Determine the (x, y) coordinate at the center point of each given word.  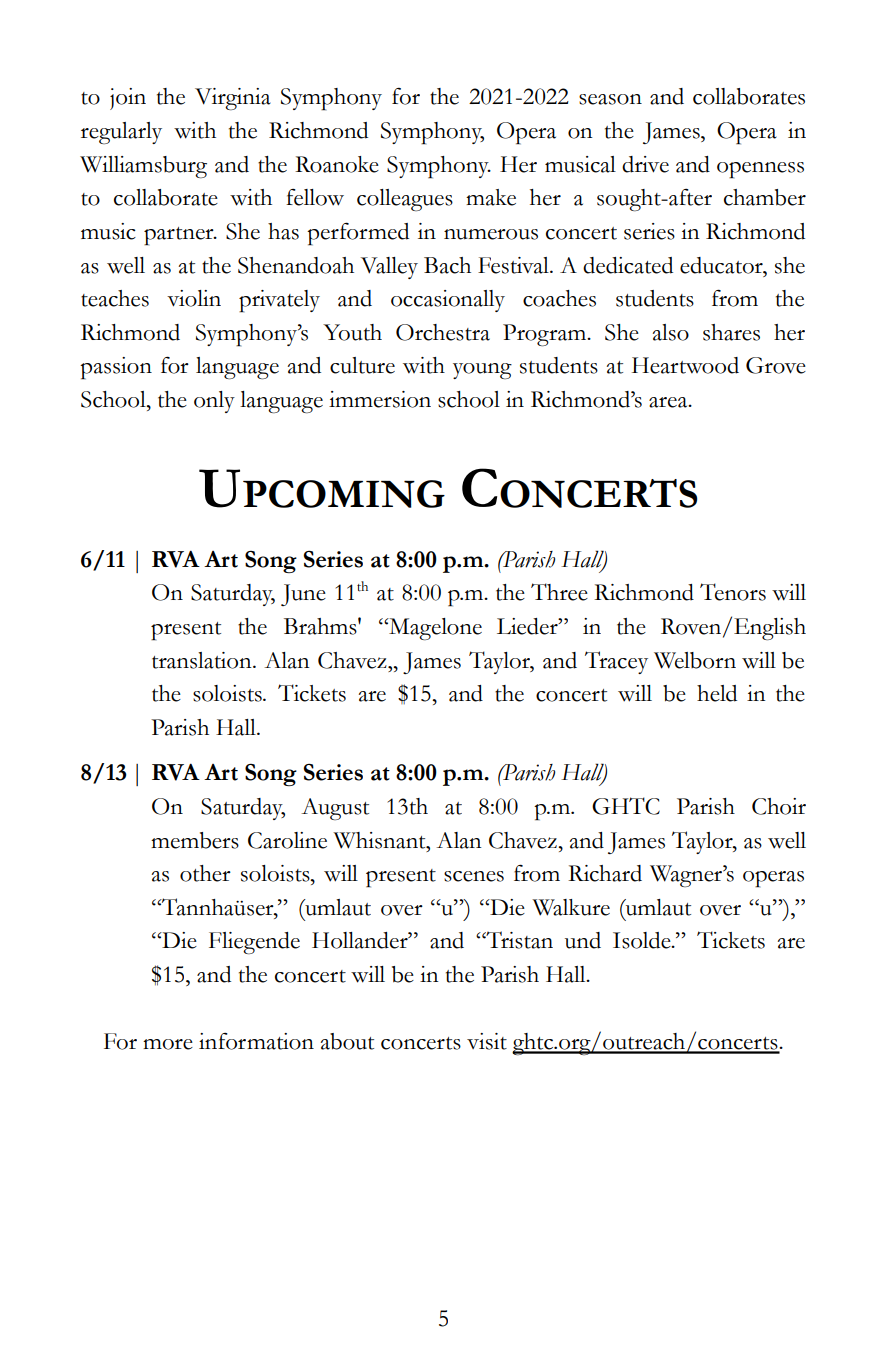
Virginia (233, 99)
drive (645, 164)
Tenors (733, 592)
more (168, 1044)
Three (559, 592)
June (303, 595)
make (491, 197)
